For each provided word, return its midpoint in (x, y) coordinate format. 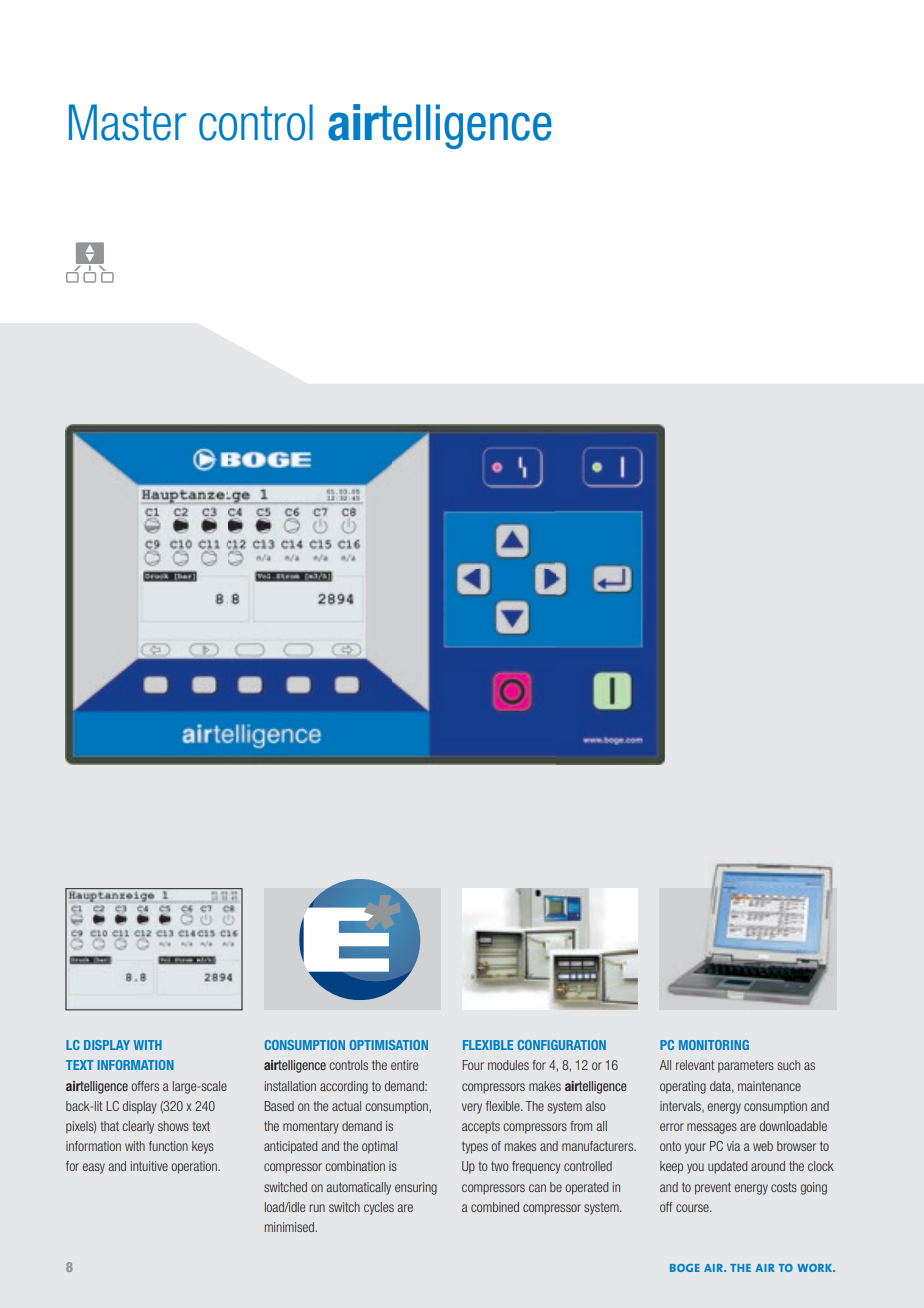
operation (195, 1167)
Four (473, 1065)
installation (290, 1086)
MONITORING (714, 1045)
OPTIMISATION (389, 1045)
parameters (746, 1066)
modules (508, 1065)
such (789, 1065)
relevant (695, 1065)
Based (279, 1106)
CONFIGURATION (562, 1045)
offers (145, 1086)
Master (127, 122)
